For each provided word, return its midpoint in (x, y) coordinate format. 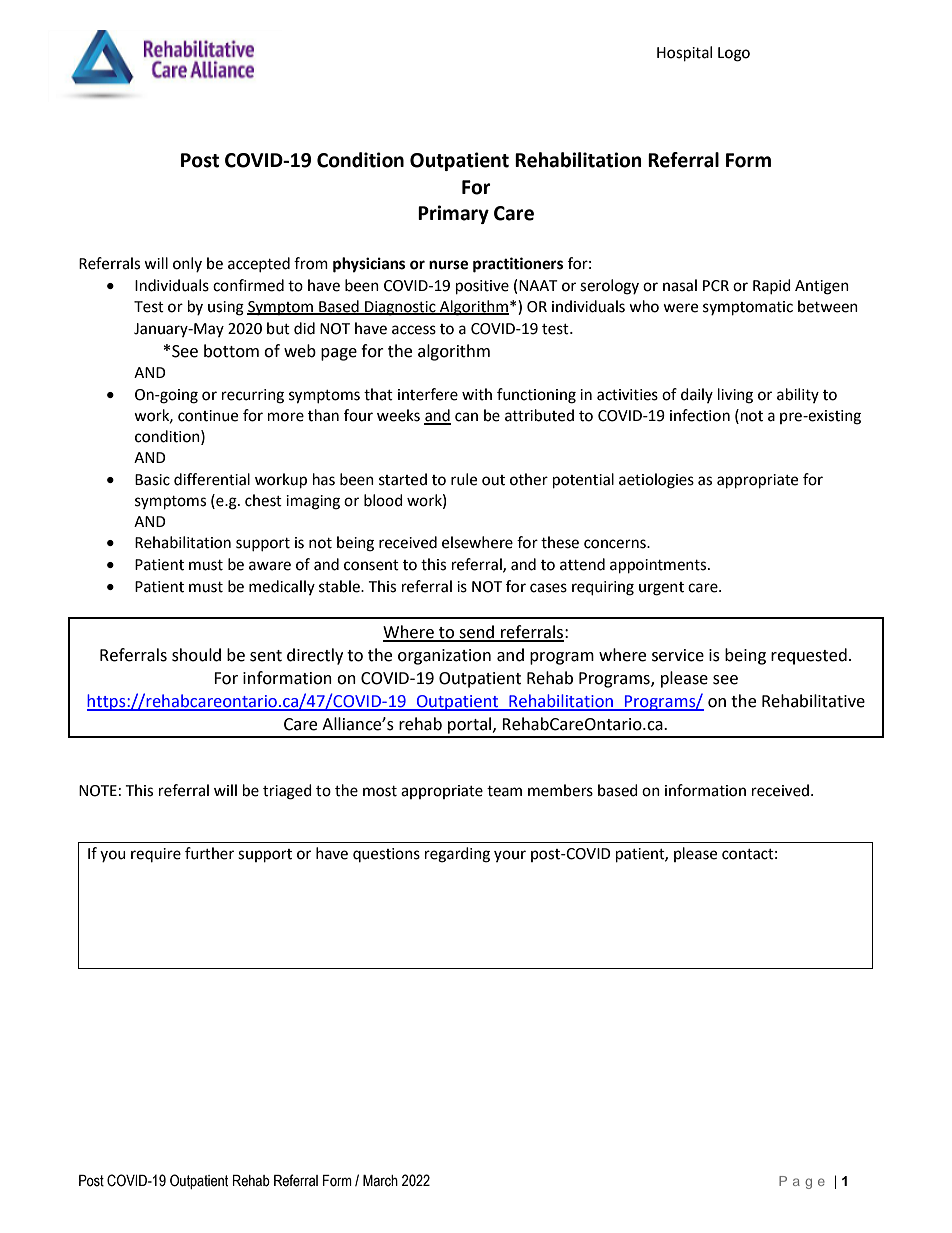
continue (208, 416)
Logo (734, 54)
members (560, 790)
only (187, 264)
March (380, 1180)
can (466, 417)
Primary (453, 214)
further (209, 853)
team (504, 791)
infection (700, 415)
